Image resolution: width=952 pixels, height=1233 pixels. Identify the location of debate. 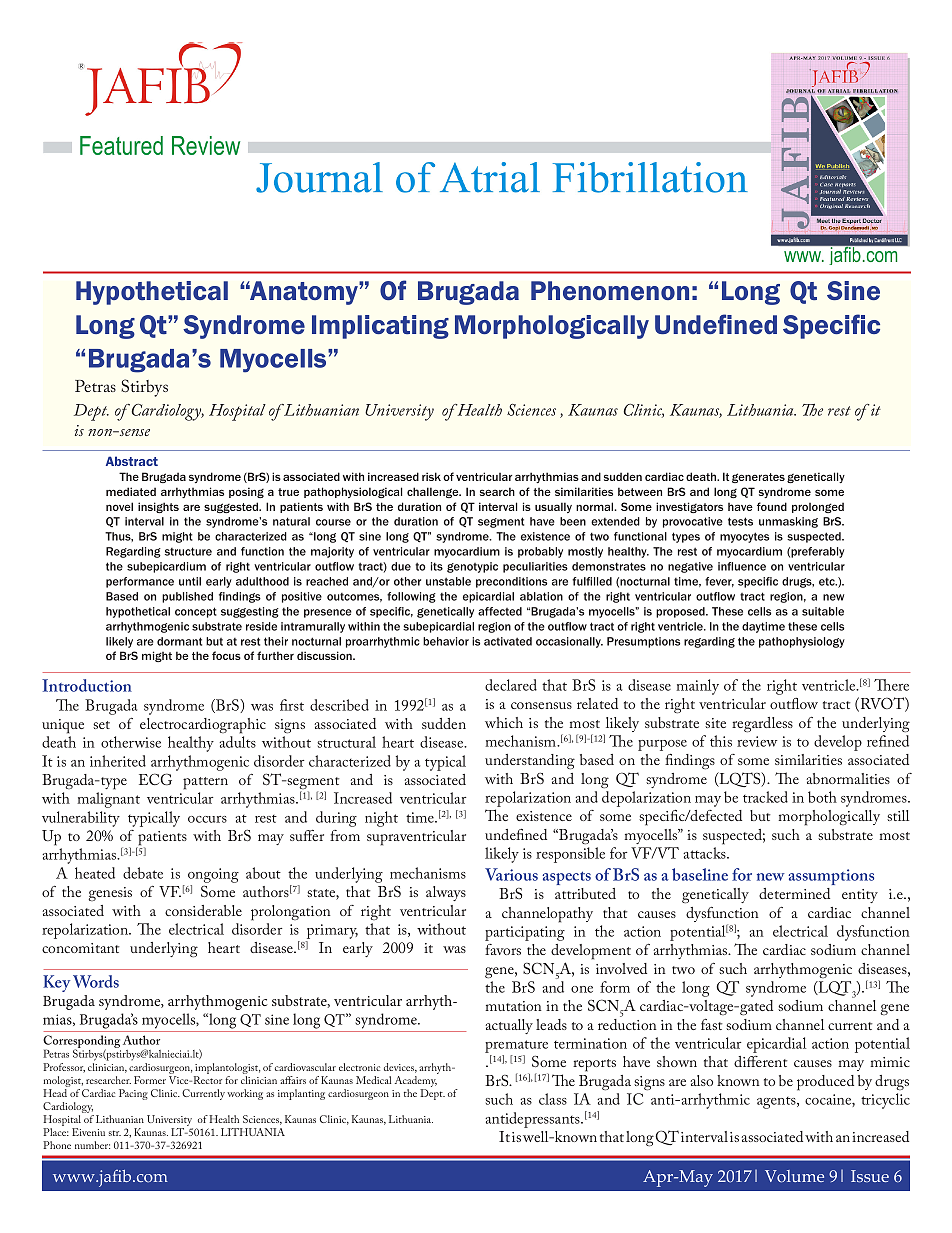
(143, 873).
